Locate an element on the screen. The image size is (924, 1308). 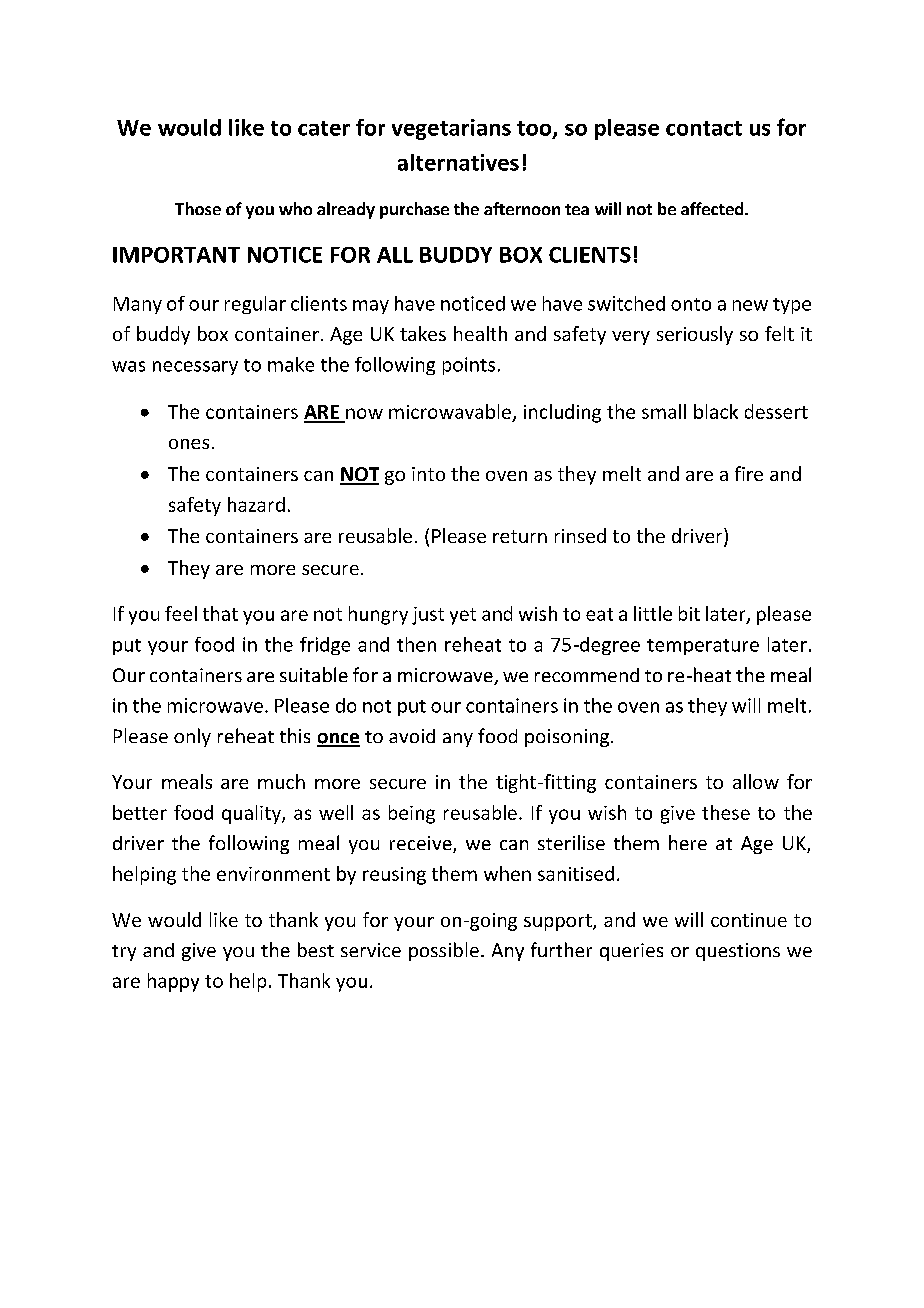
seriously is located at coordinates (695, 335).
